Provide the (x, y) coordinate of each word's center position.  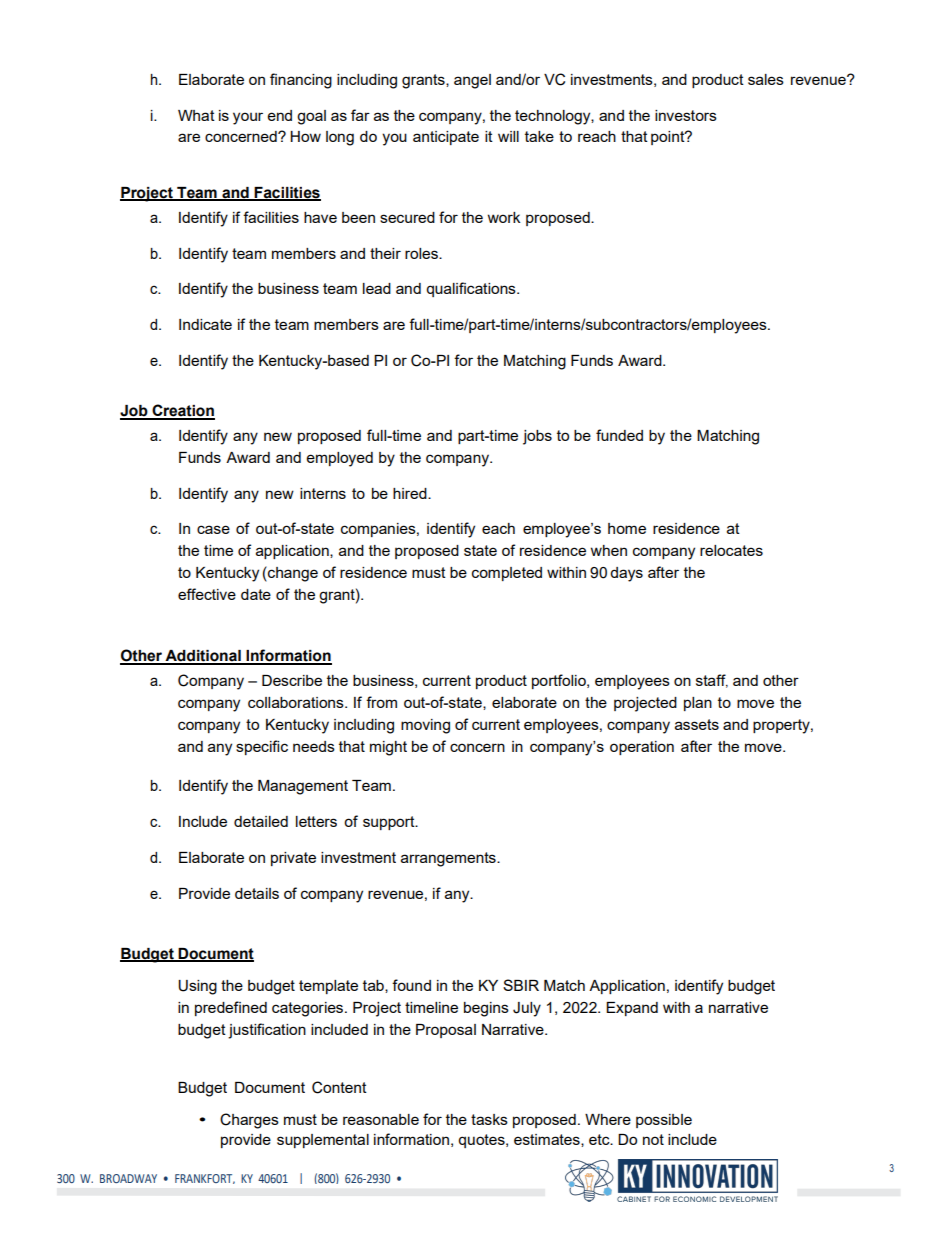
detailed (261, 821)
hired (411, 493)
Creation (182, 411)
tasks (489, 1119)
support (390, 823)
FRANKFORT (205, 1179)
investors (686, 115)
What (196, 115)
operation (642, 748)
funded (619, 435)
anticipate (446, 138)
